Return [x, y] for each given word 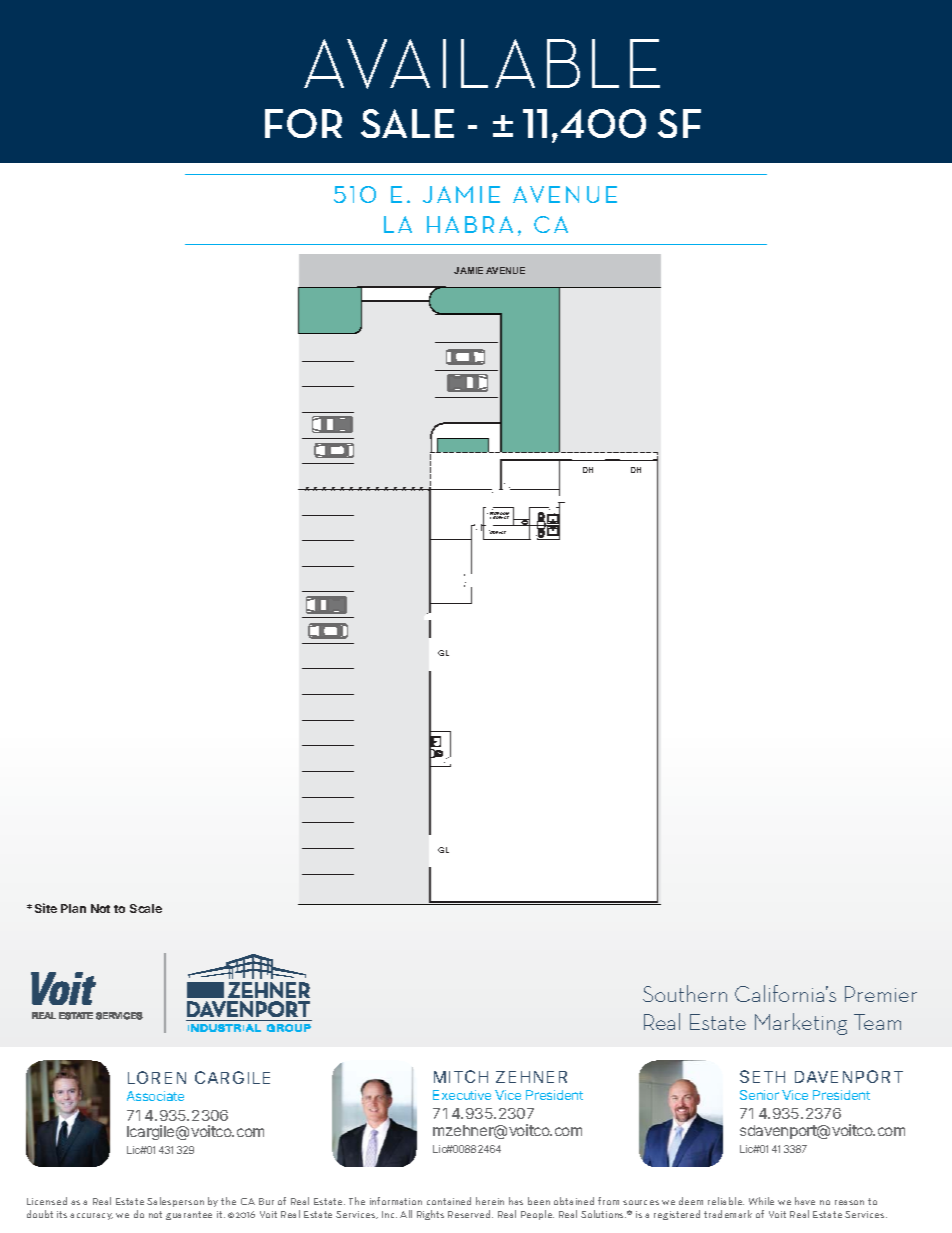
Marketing [801, 1024]
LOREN [157, 1077]
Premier [881, 994]
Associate [155, 1096]
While [761, 1201]
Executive [462, 1095]
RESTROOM [499, 515]
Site [46, 908]
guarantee [189, 1215]
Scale [146, 908]
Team [877, 1022]
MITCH [461, 1076]
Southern [685, 993]
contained [449, 1201]
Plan [73, 908]
